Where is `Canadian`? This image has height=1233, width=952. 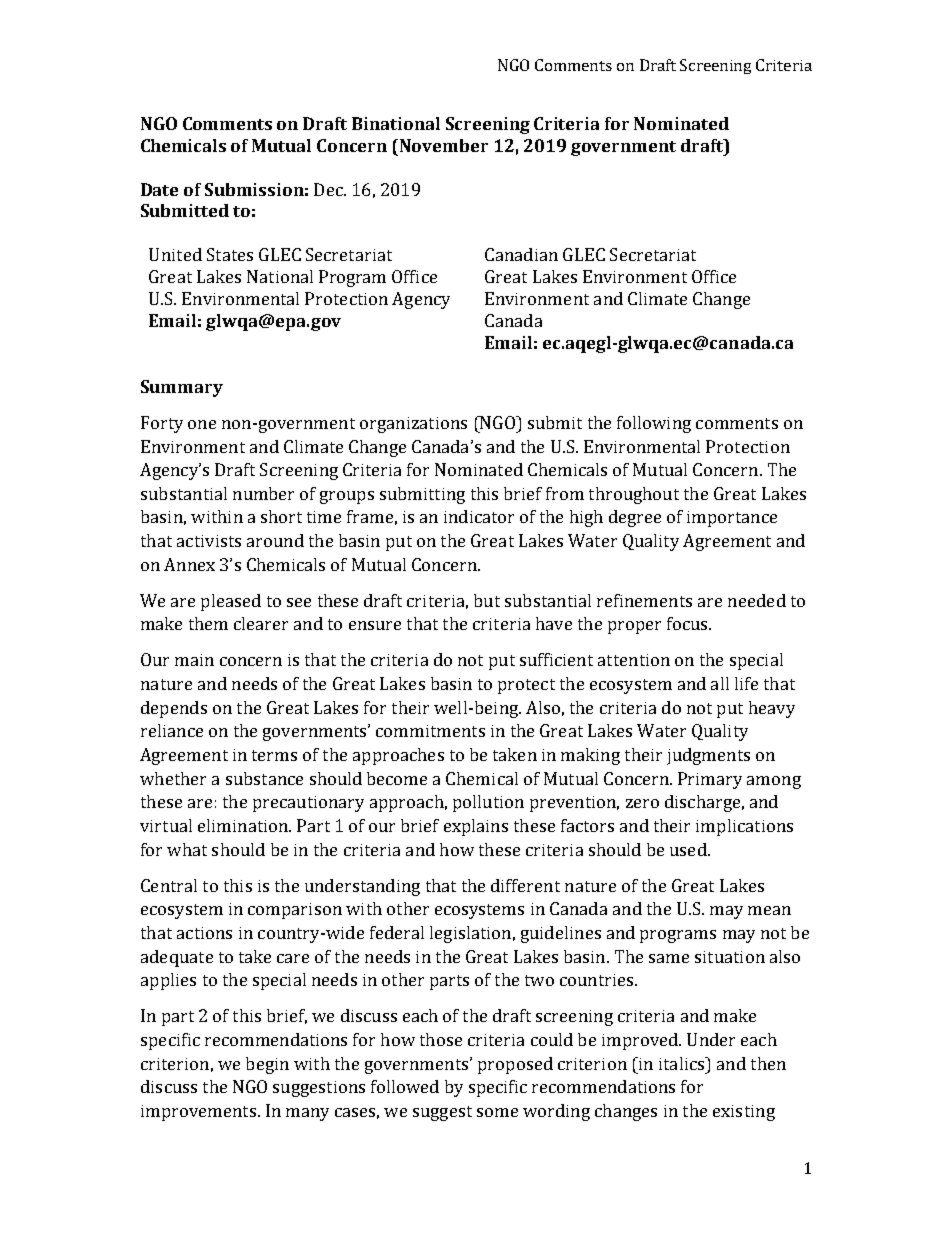
Canadian is located at coordinates (521, 254).
